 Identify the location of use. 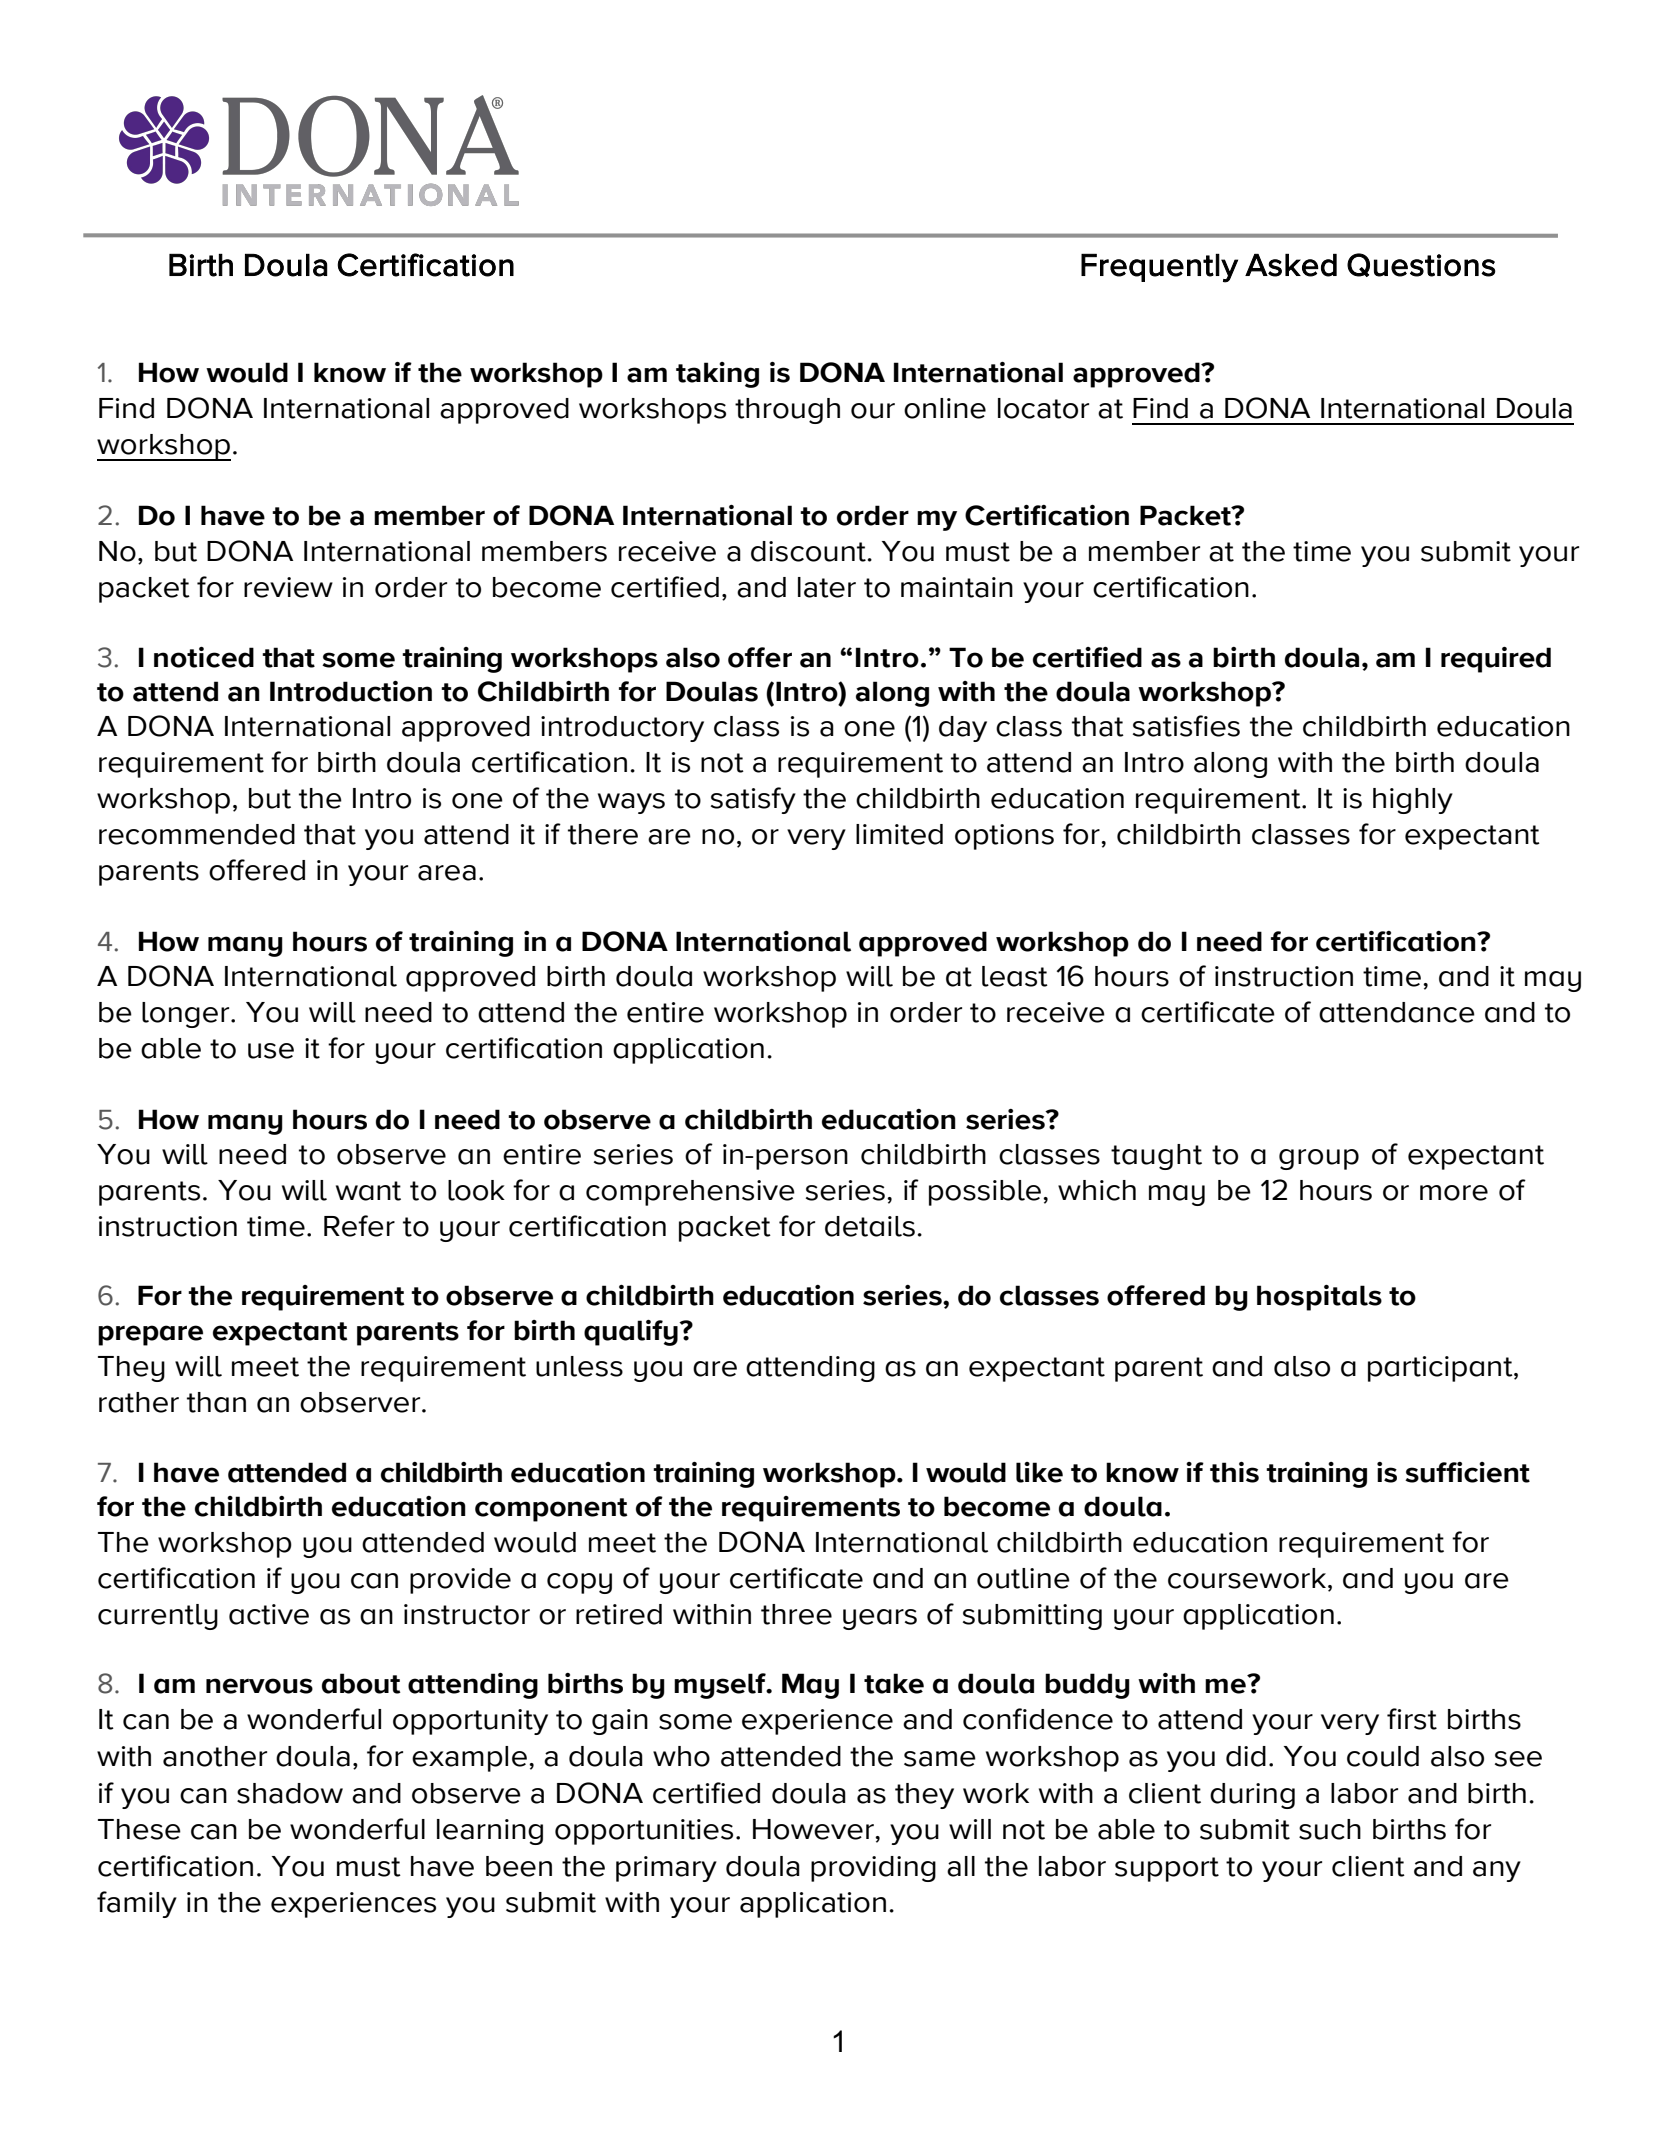
(271, 1051).
